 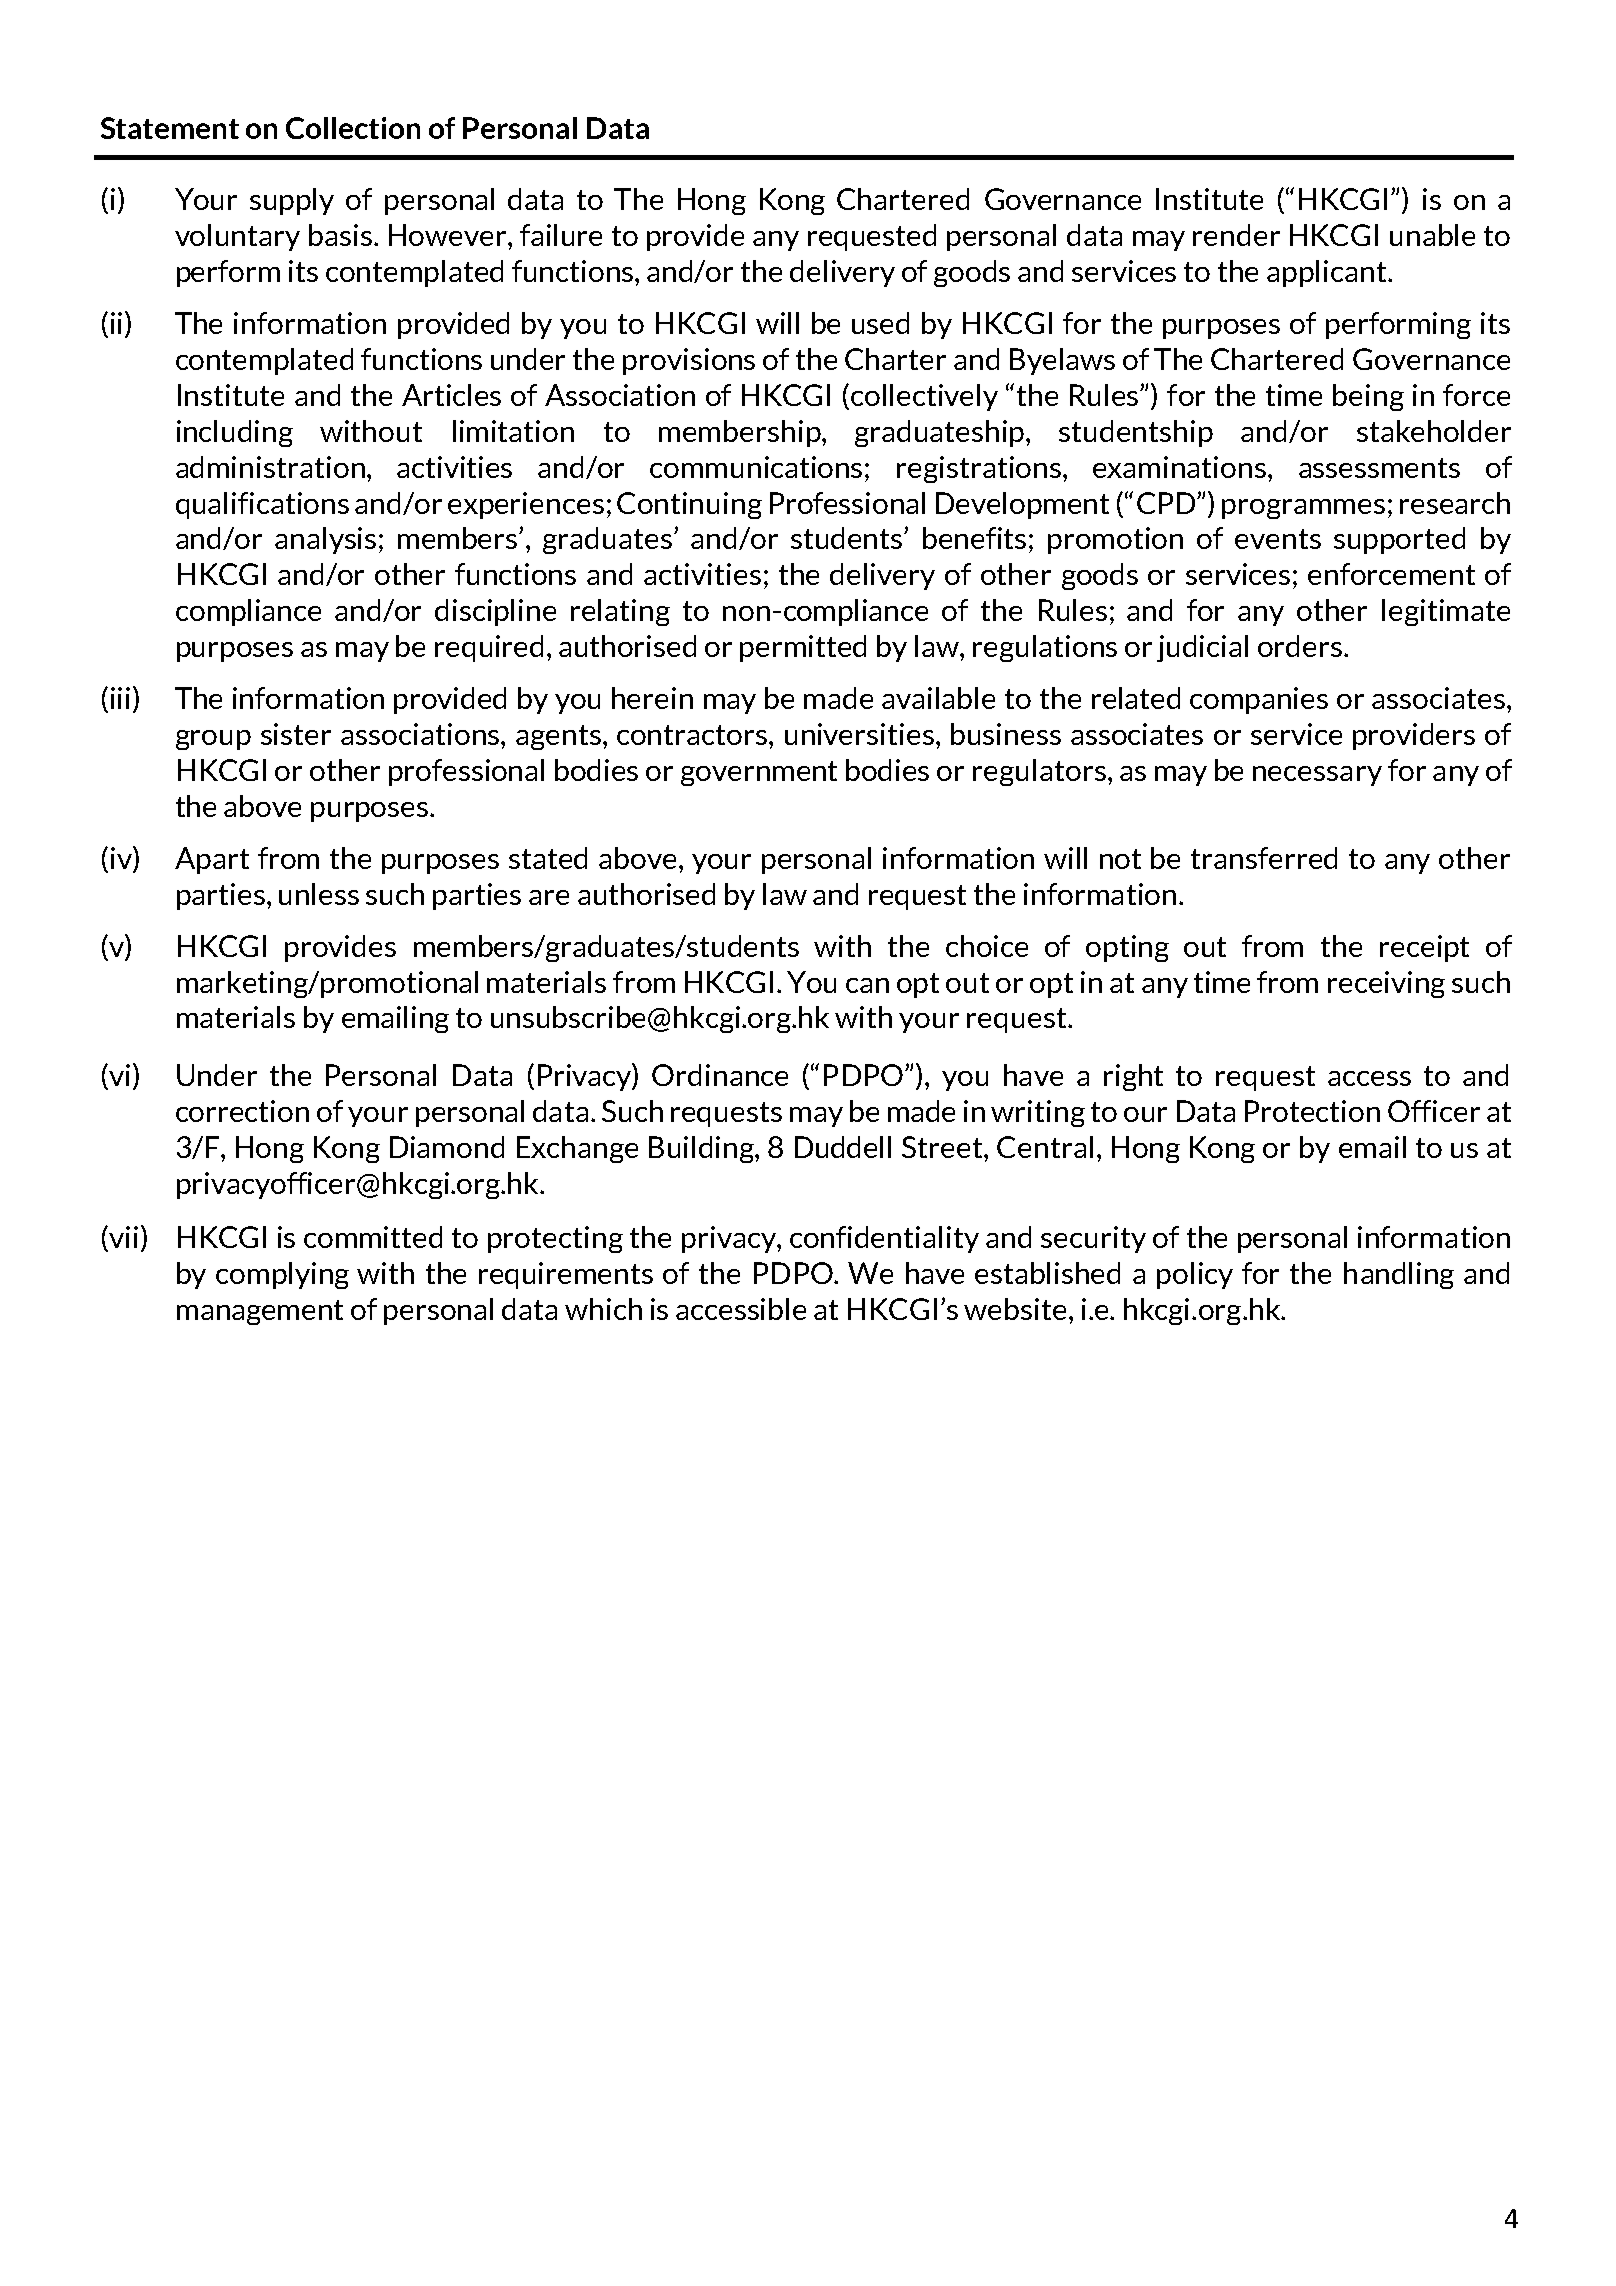 What do you see at coordinates (296, 734) in the screenshot?
I see `sister` at bounding box center [296, 734].
